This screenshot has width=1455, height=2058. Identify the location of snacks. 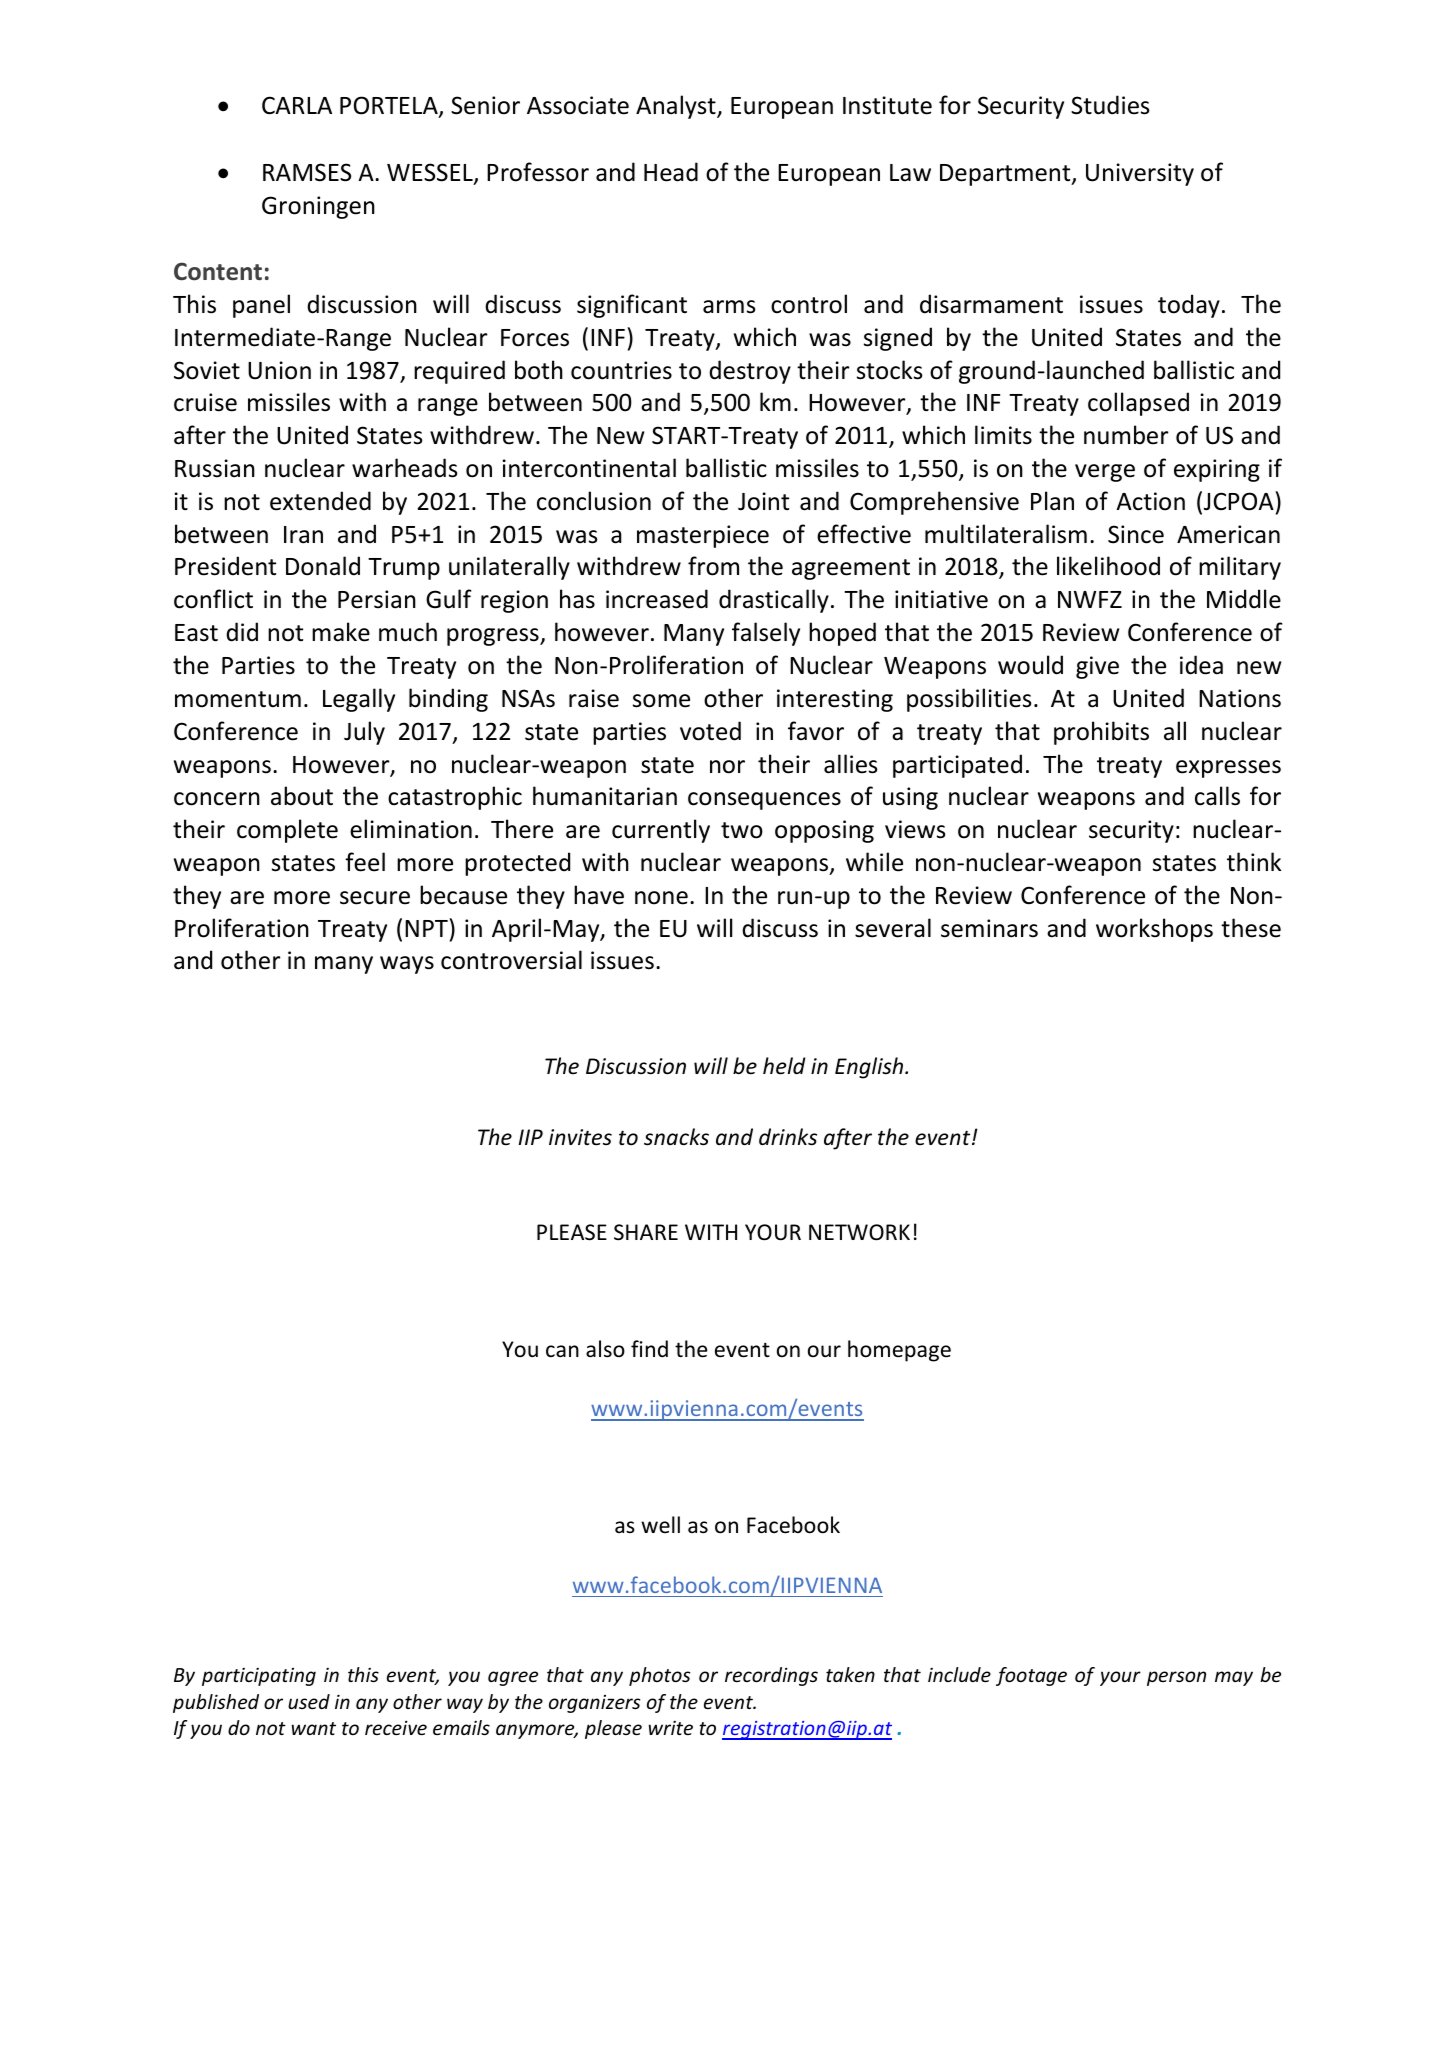
(676, 1137).
